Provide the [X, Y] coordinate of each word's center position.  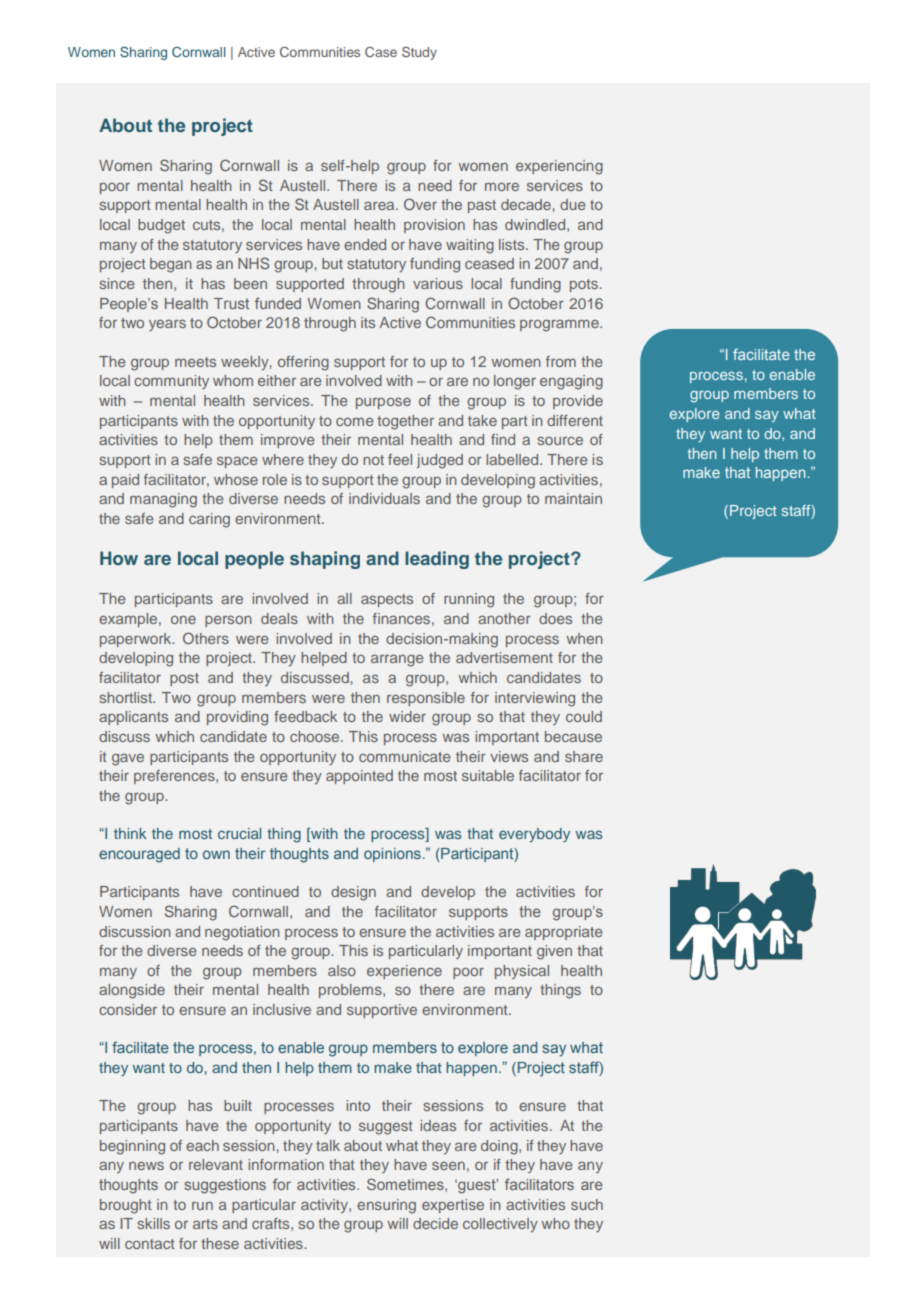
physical [522, 972]
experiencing [559, 167]
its [368, 322]
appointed [359, 777]
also [342, 970]
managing [163, 500]
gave [128, 759]
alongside [132, 991]
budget [161, 226]
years [167, 325]
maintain [573, 498]
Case [381, 52]
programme [560, 325]
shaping [325, 560]
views [509, 756]
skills [154, 1223]
